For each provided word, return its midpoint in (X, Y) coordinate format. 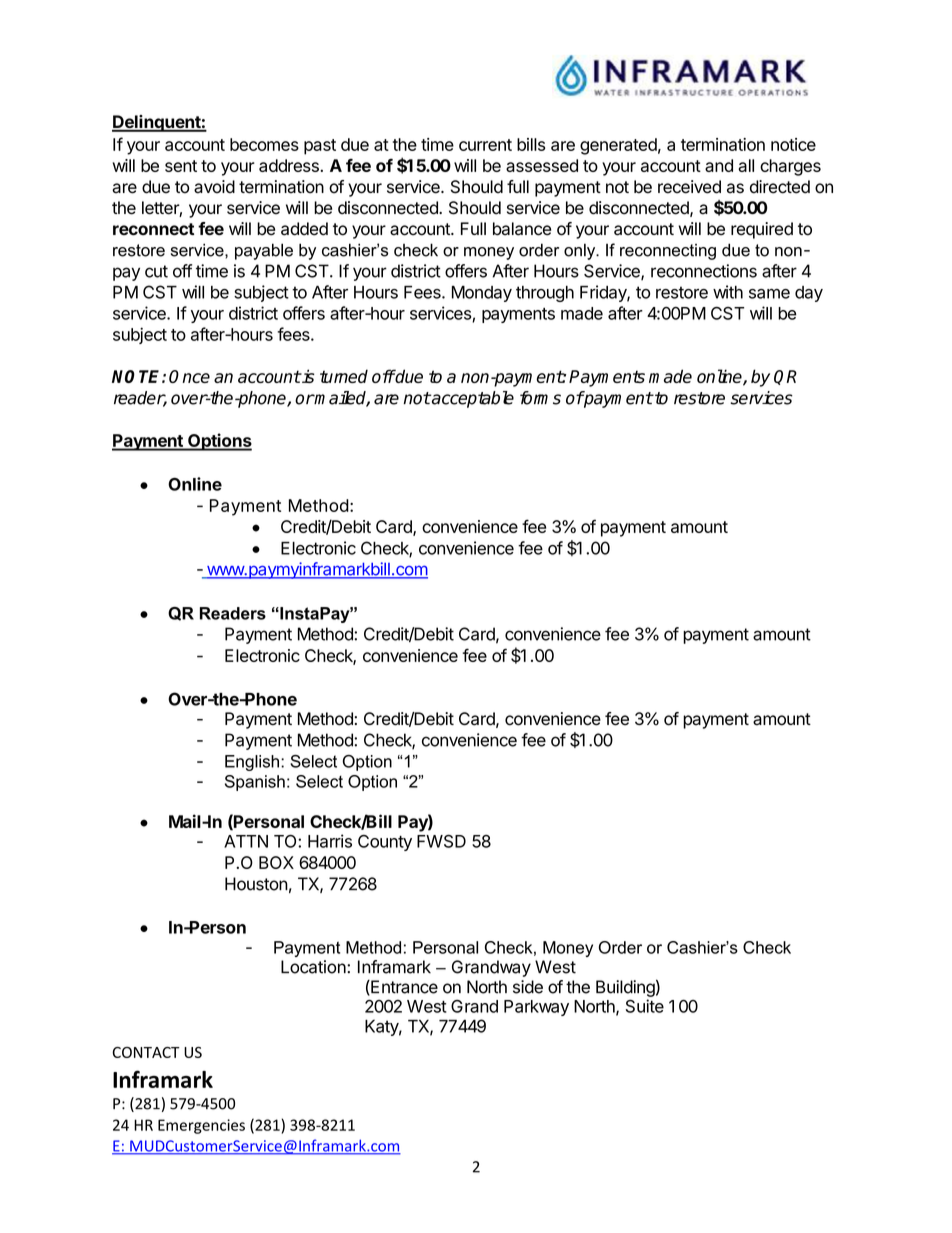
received (689, 187)
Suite (645, 1006)
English (253, 763)
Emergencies (201, 1126)
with (728, 292)
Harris (330, 841)
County (385, 843)
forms (540, 398)
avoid (214, 187)
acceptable (472, 399)
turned (344, 376)
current (485, 145)
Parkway (536, 1008)
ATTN (246, 841)
